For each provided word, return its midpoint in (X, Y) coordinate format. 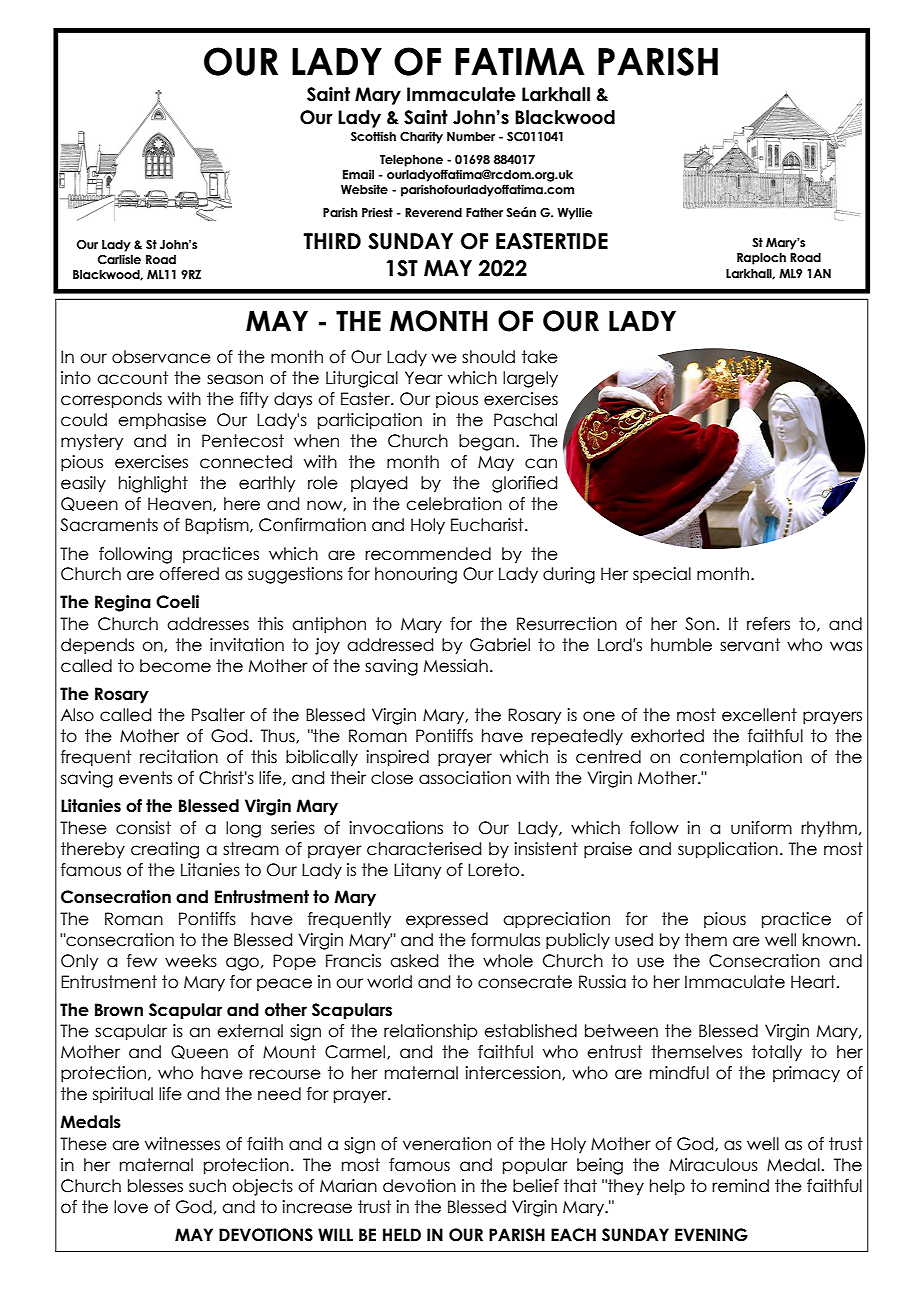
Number (471, 136)
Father (484, 212)
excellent (759, 715)
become (175, 666)
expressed (447, 920)
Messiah (456, 666)
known (829, 940)
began (486, 442)
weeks (191, 961)
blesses (155, 1186)
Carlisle (119, 259)
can (541, 463)
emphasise (162, 421)
